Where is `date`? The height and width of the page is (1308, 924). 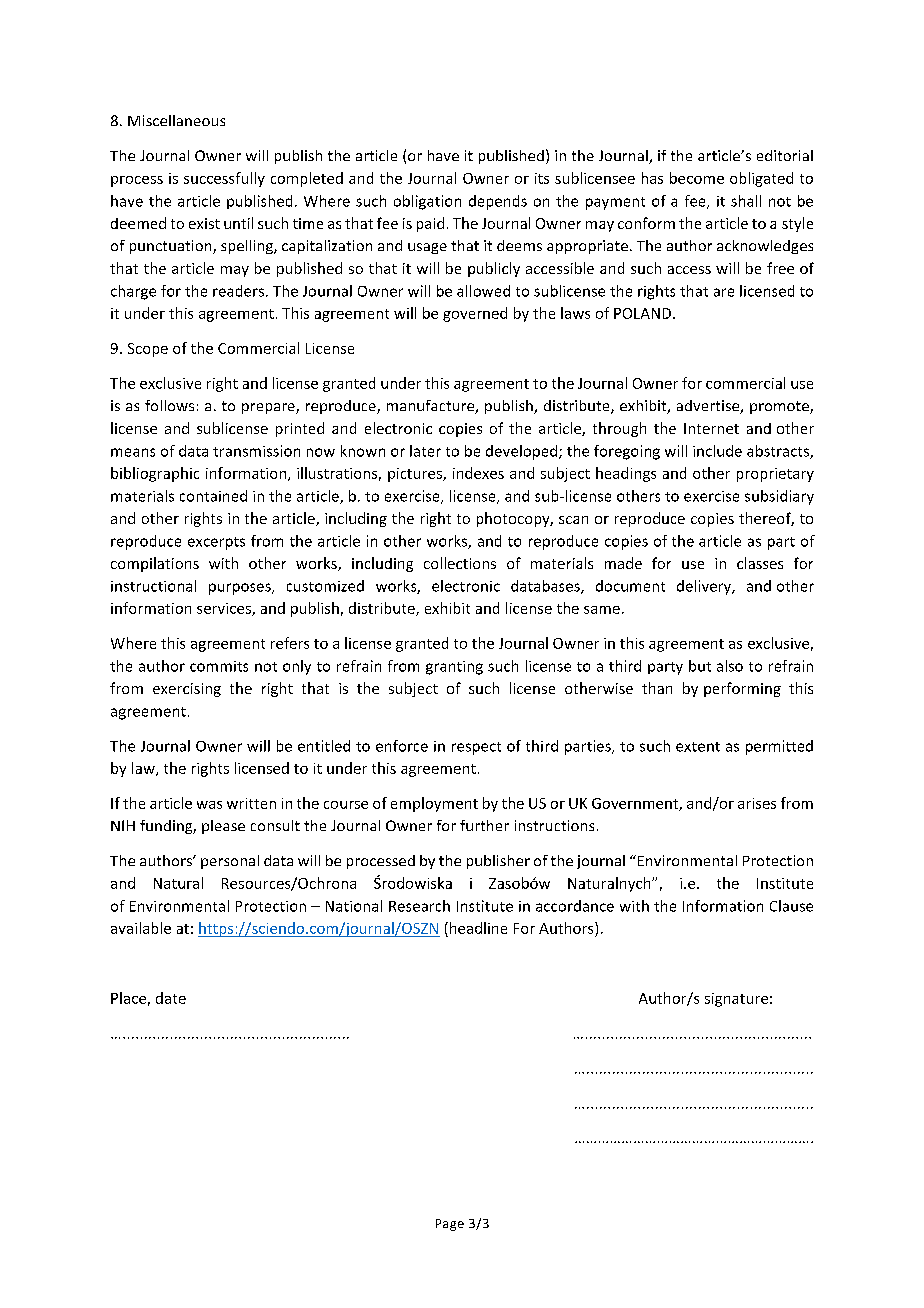 date is located at coordinates (171, 998).
